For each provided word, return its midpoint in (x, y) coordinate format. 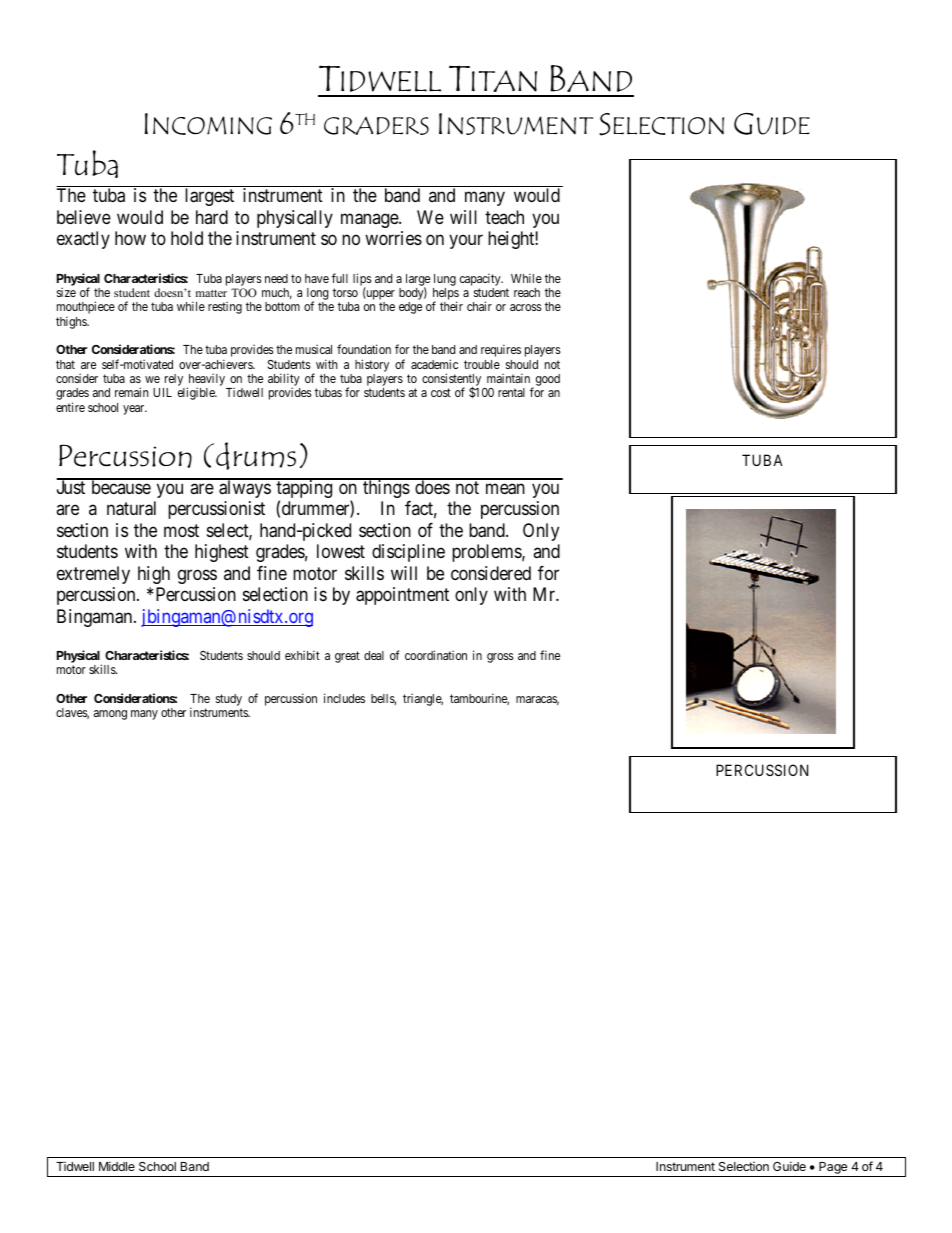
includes (344, 698)
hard (212, 217)
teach (504, 217)
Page (833, 1169)
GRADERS (376, 125)
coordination (436, 655)
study (229, 701)
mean (505, 489)
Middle (117, 1166)
